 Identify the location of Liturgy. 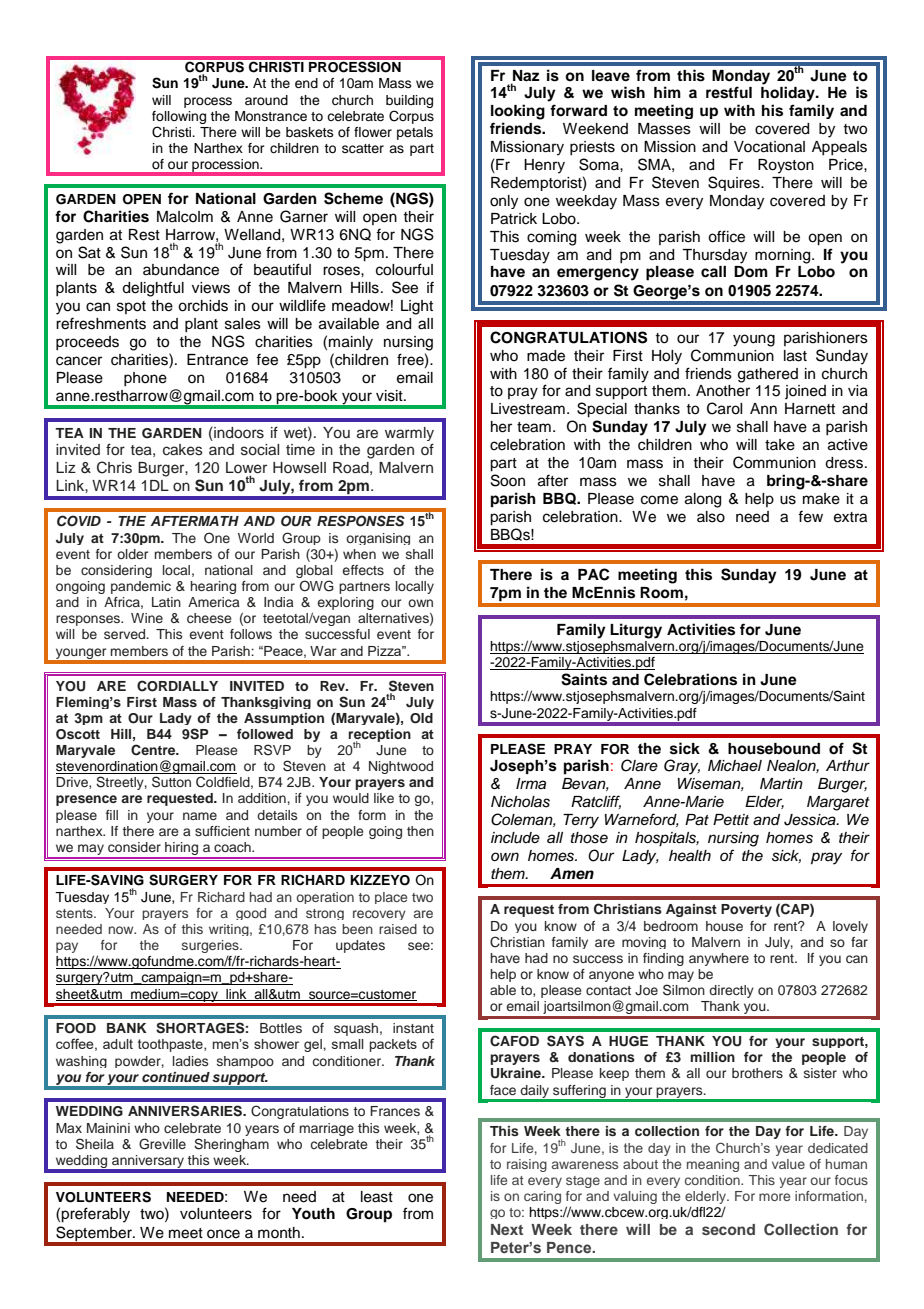
(636, 631).
